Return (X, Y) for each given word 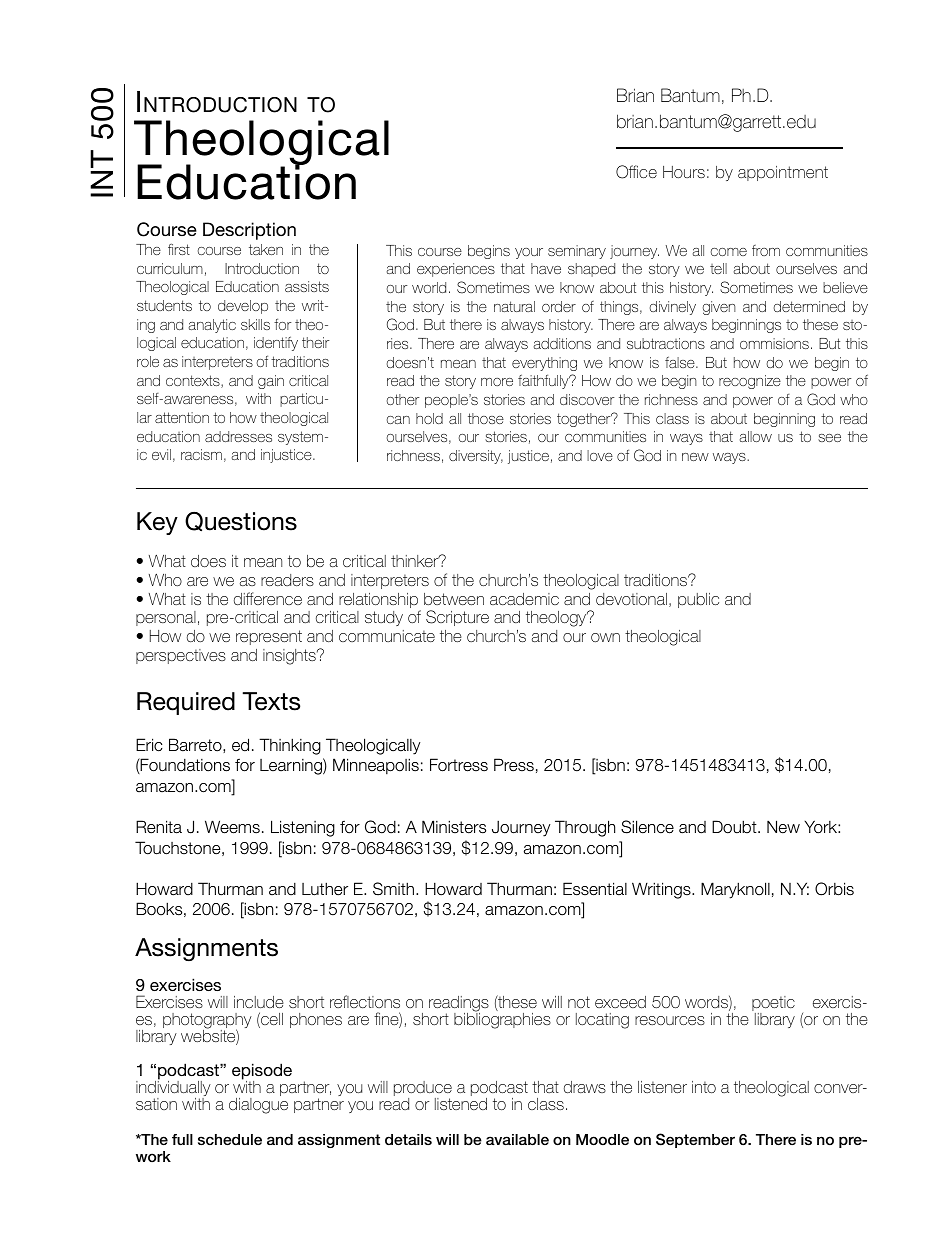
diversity (476, 457)
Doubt (735, 827)
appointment (783, 173)
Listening (303, 828)
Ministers (454, 827)
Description (249, 231)
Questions (241, 522)
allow (756, 436)
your (529, 253)
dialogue (258, 1106)
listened (461, 1104)
